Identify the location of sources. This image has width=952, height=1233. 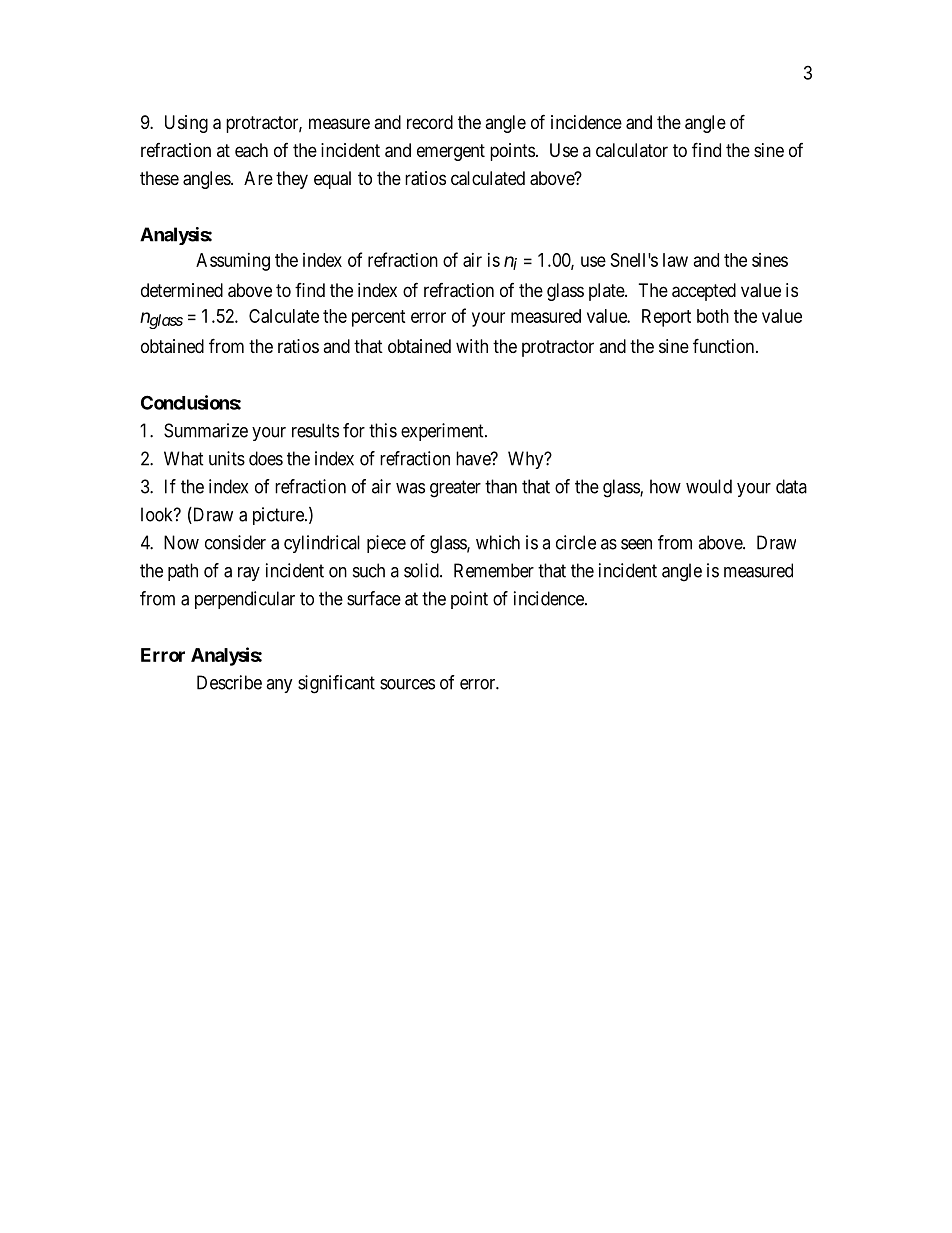
(407, 684).
